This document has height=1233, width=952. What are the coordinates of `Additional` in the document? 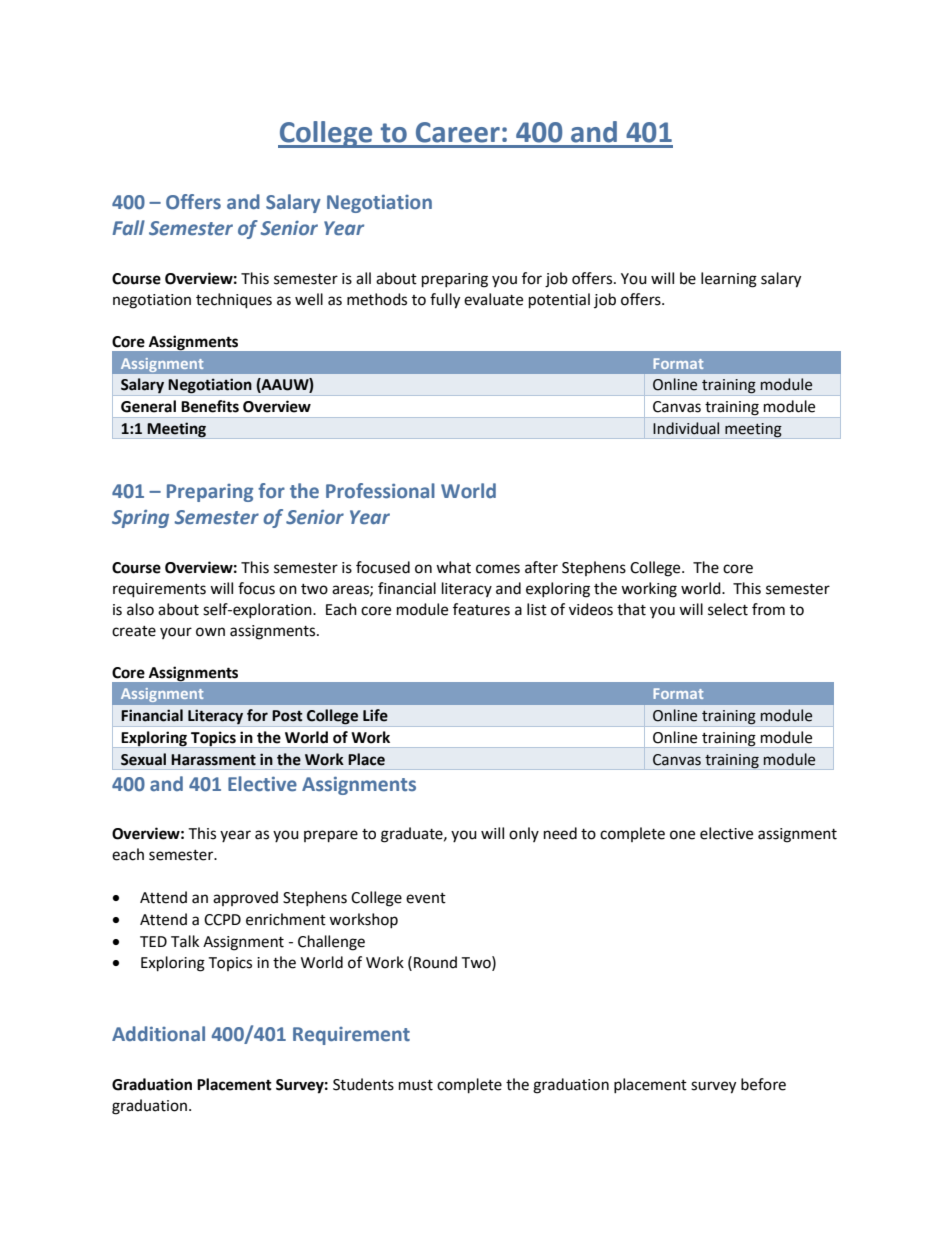 It's located at (158, 1034).
